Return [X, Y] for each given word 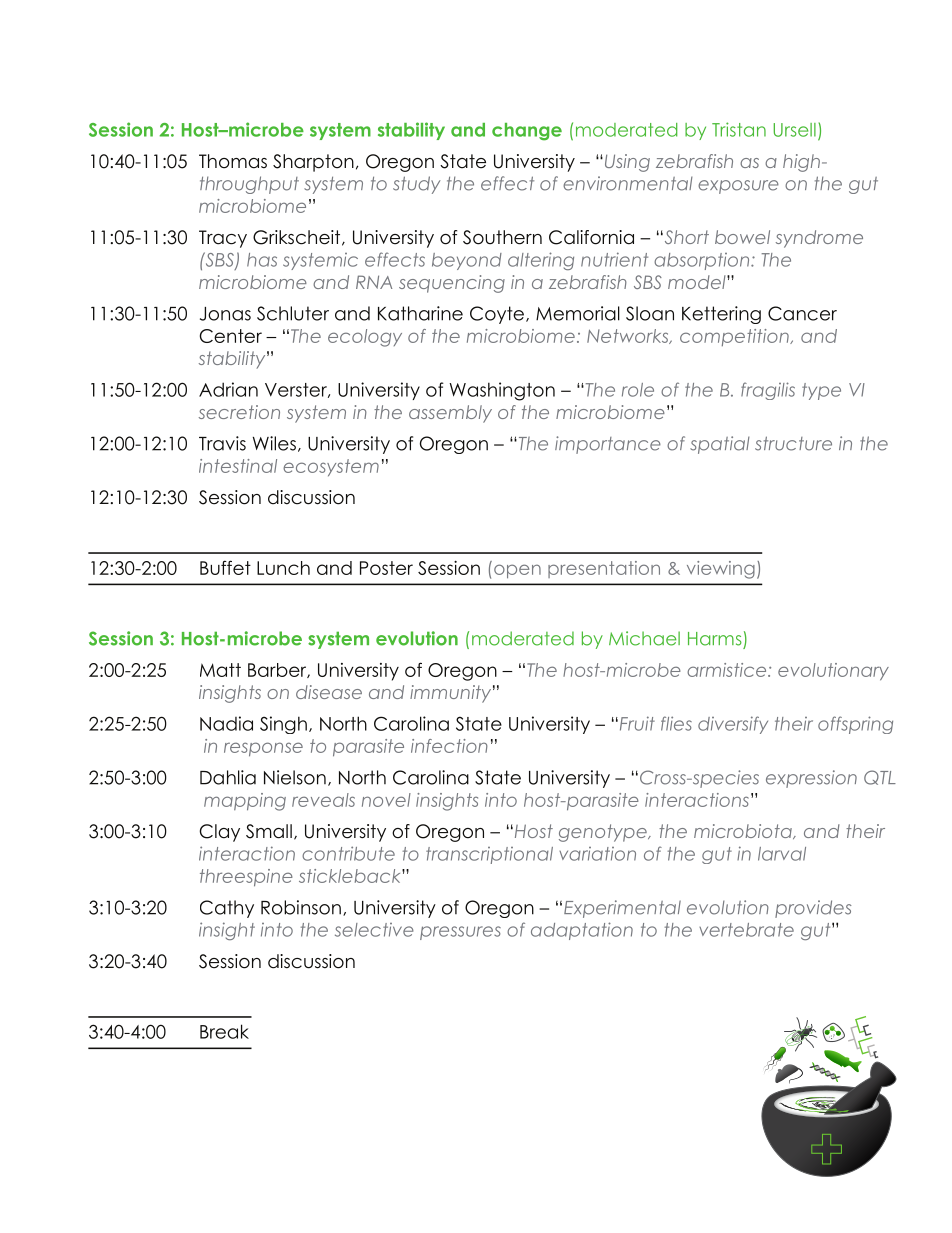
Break [224, 1031]
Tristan [739, 129]
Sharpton [313, 163]
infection [449, 746]
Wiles [274, 443]
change [527, 132]
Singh [283, 725]
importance [608, 445]
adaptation [582, 931]
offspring [855, 725]
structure [793, 443]
